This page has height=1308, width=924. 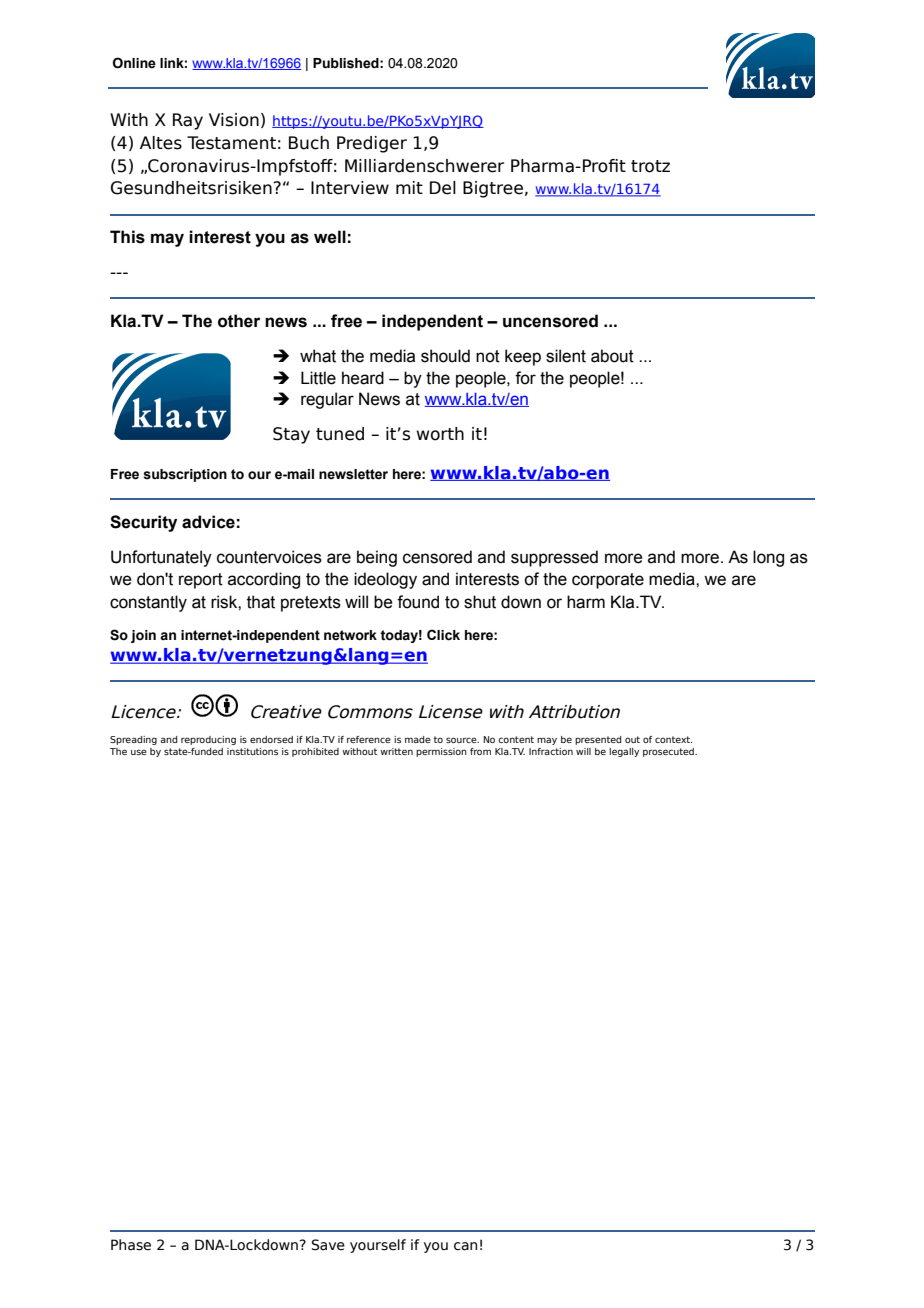 I want to click on Phase, so click(x=131, y=1245).
